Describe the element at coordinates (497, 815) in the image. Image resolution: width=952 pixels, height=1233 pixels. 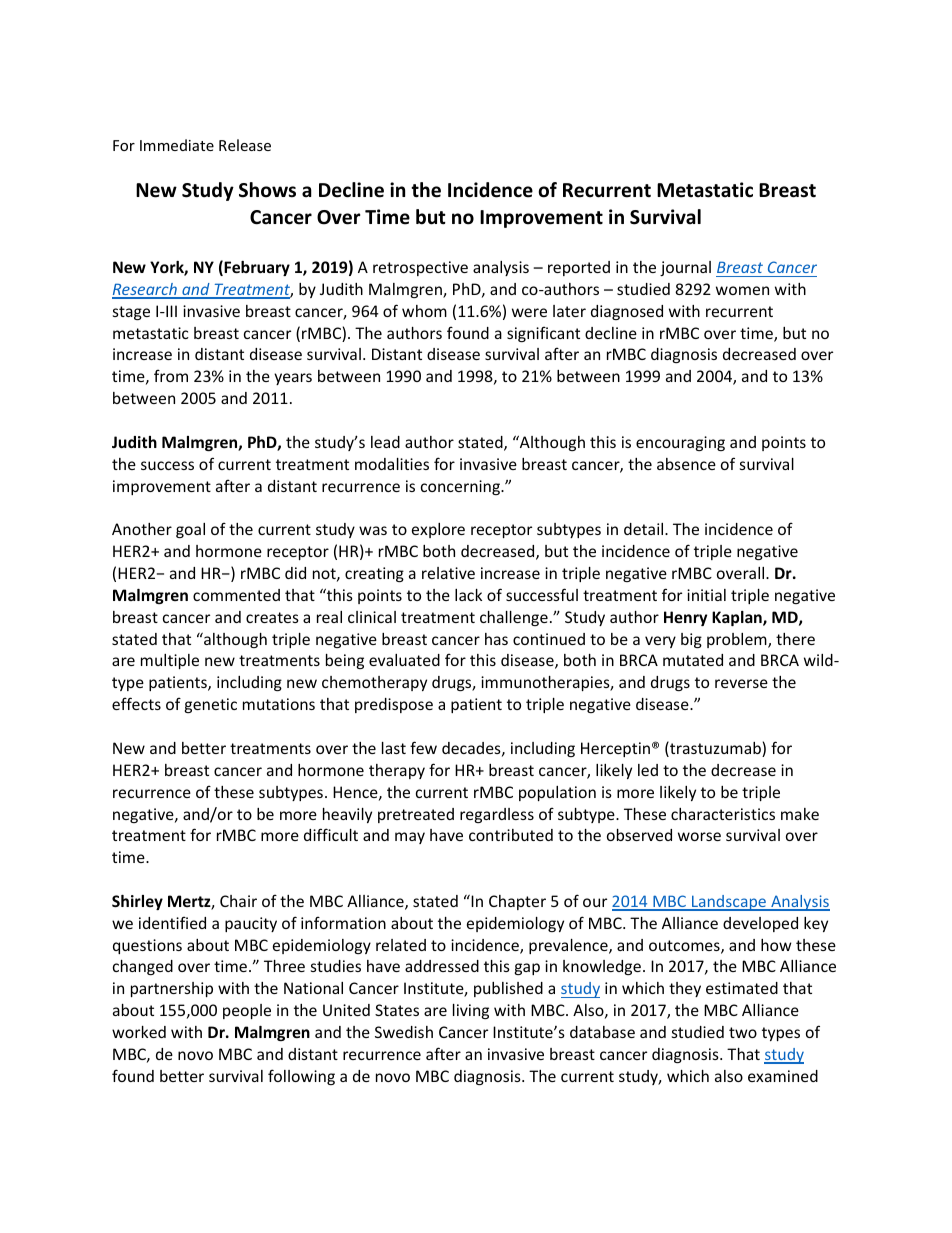
I see `regardless` at that location.
